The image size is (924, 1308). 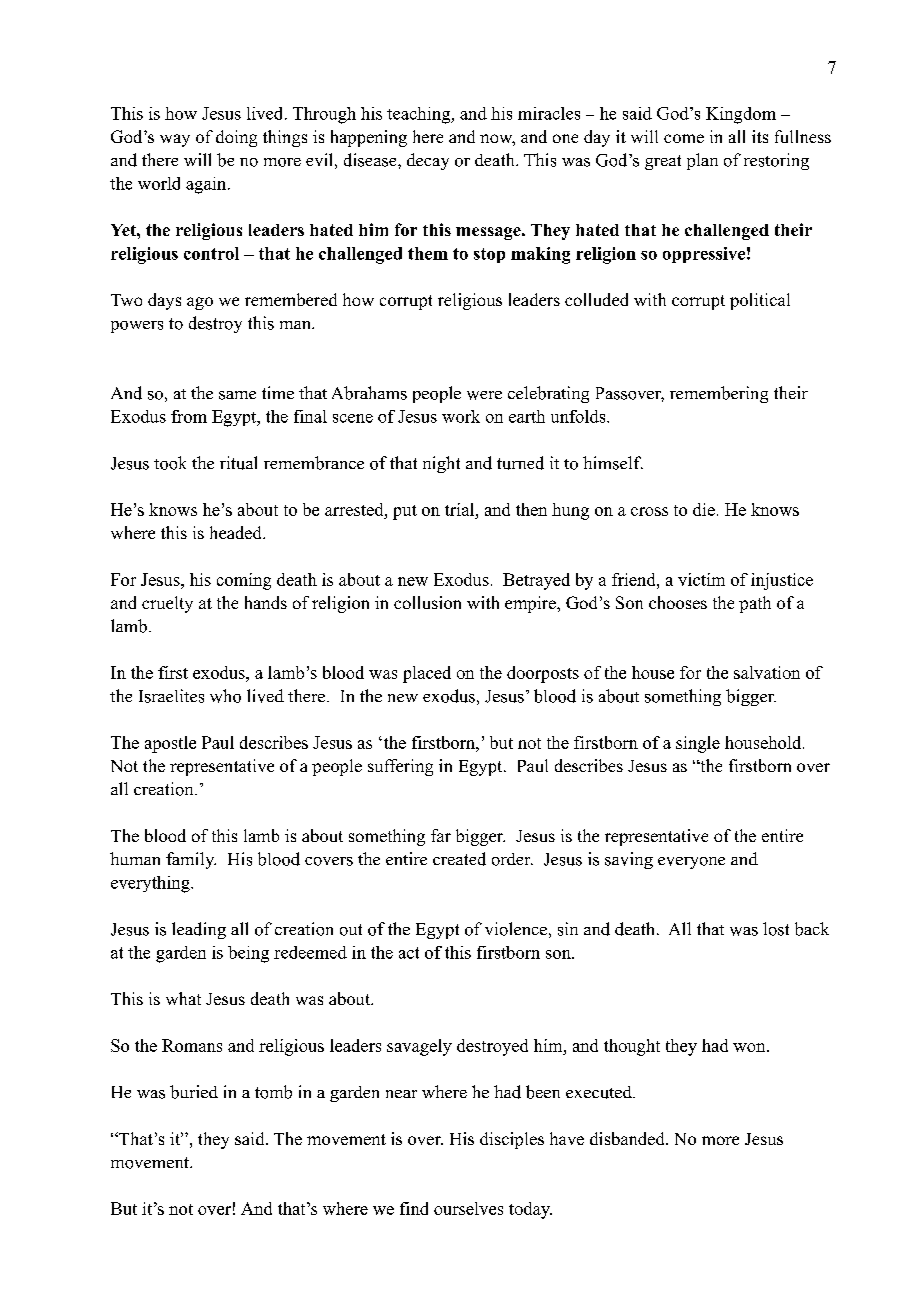 What do you see at coordinates (461, 416) in the screenshot?
I see `work` at bounding box center [461, 416].
